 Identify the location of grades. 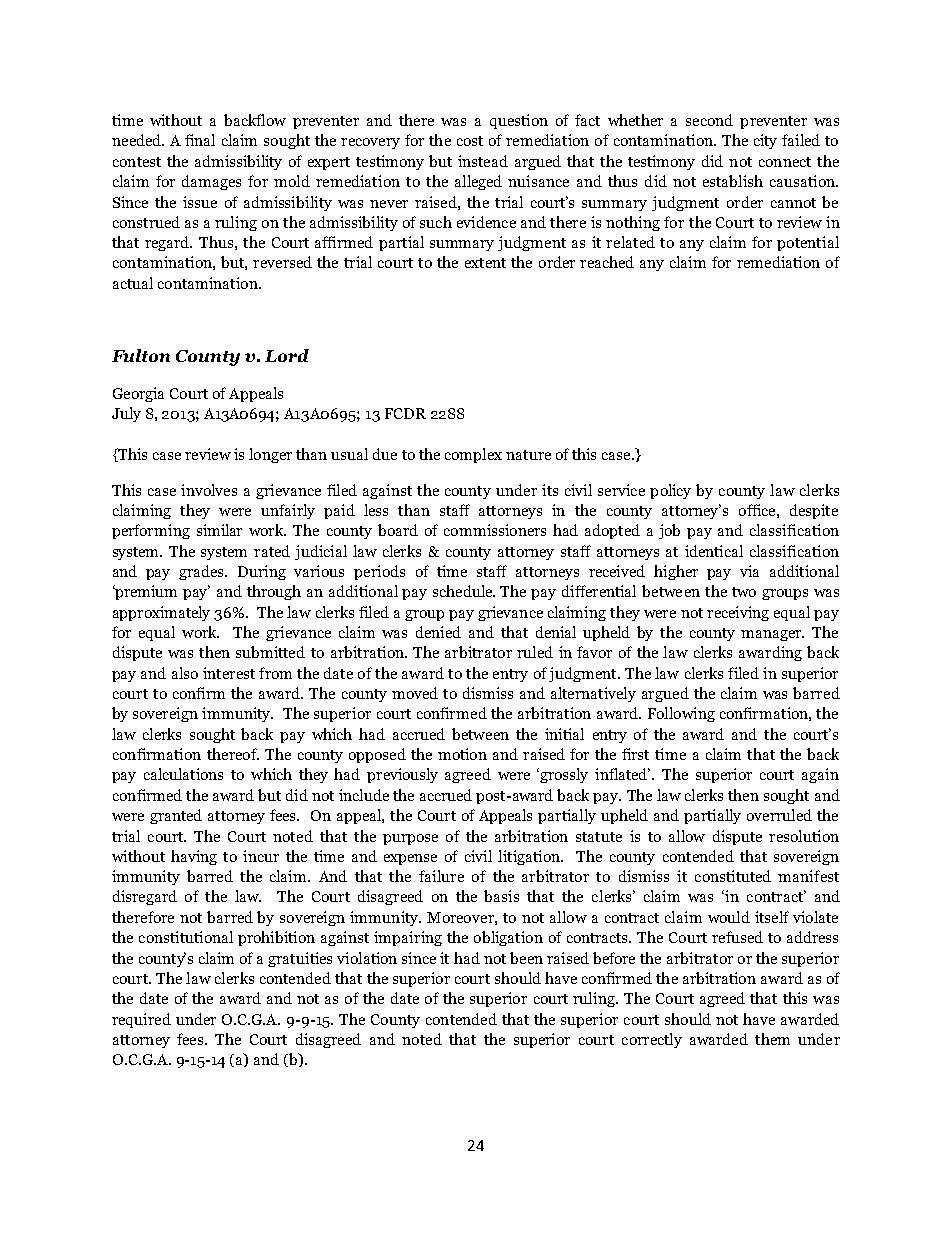
(203, 572).
